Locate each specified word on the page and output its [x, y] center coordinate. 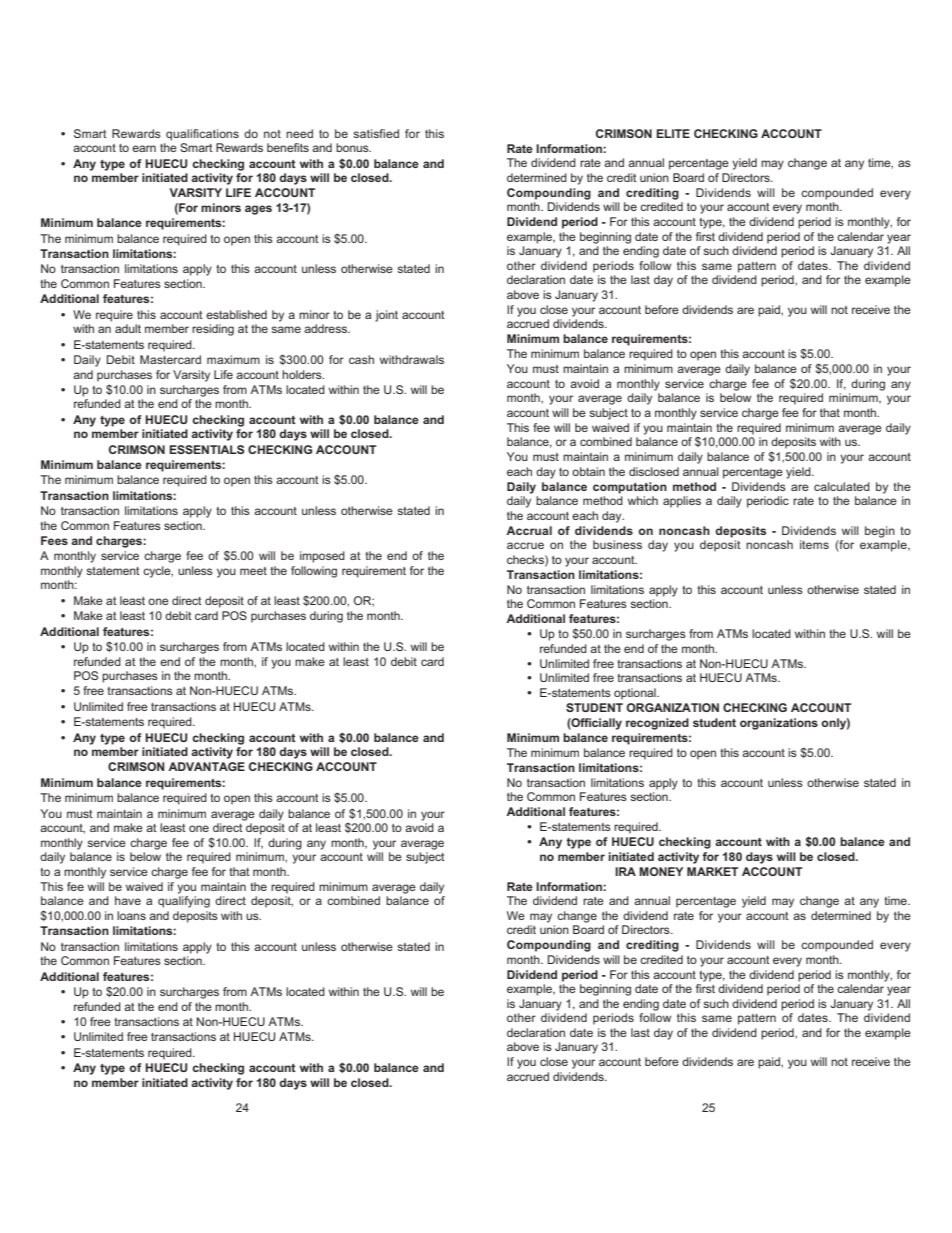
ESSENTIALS [207, 449]
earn [144, 148]
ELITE [673, 133]
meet [253, 571]
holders [303, 374]
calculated [842, 486]
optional [636, 694]
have [128, 900]
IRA [625, 871]
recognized [657, 724]
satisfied [376, 133]
